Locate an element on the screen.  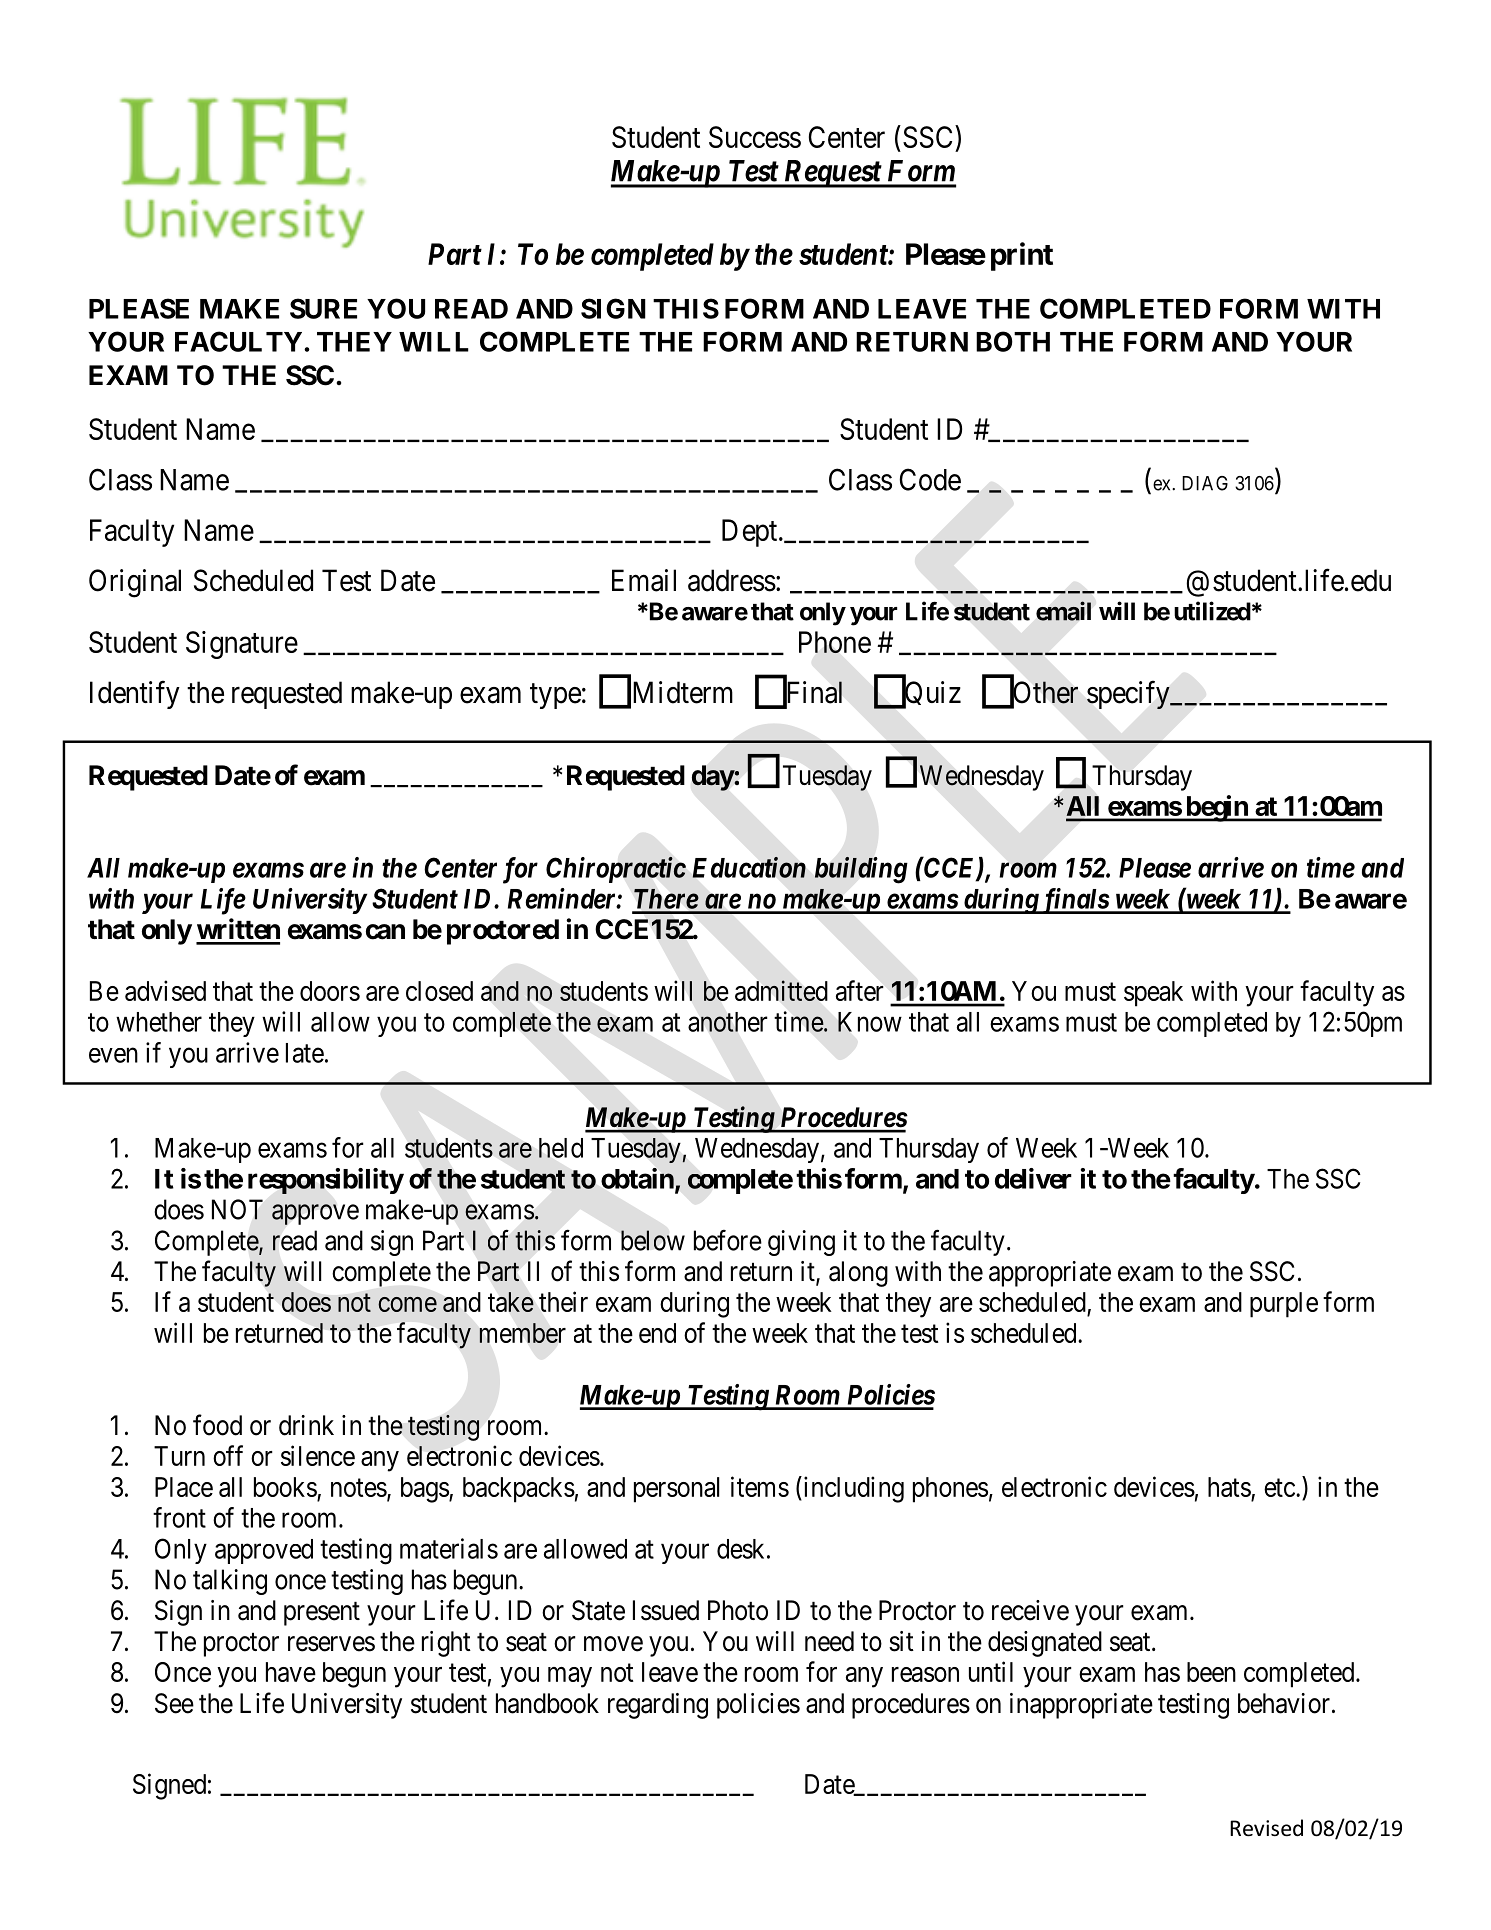
purple is located at coordinates (1284, 1305).
